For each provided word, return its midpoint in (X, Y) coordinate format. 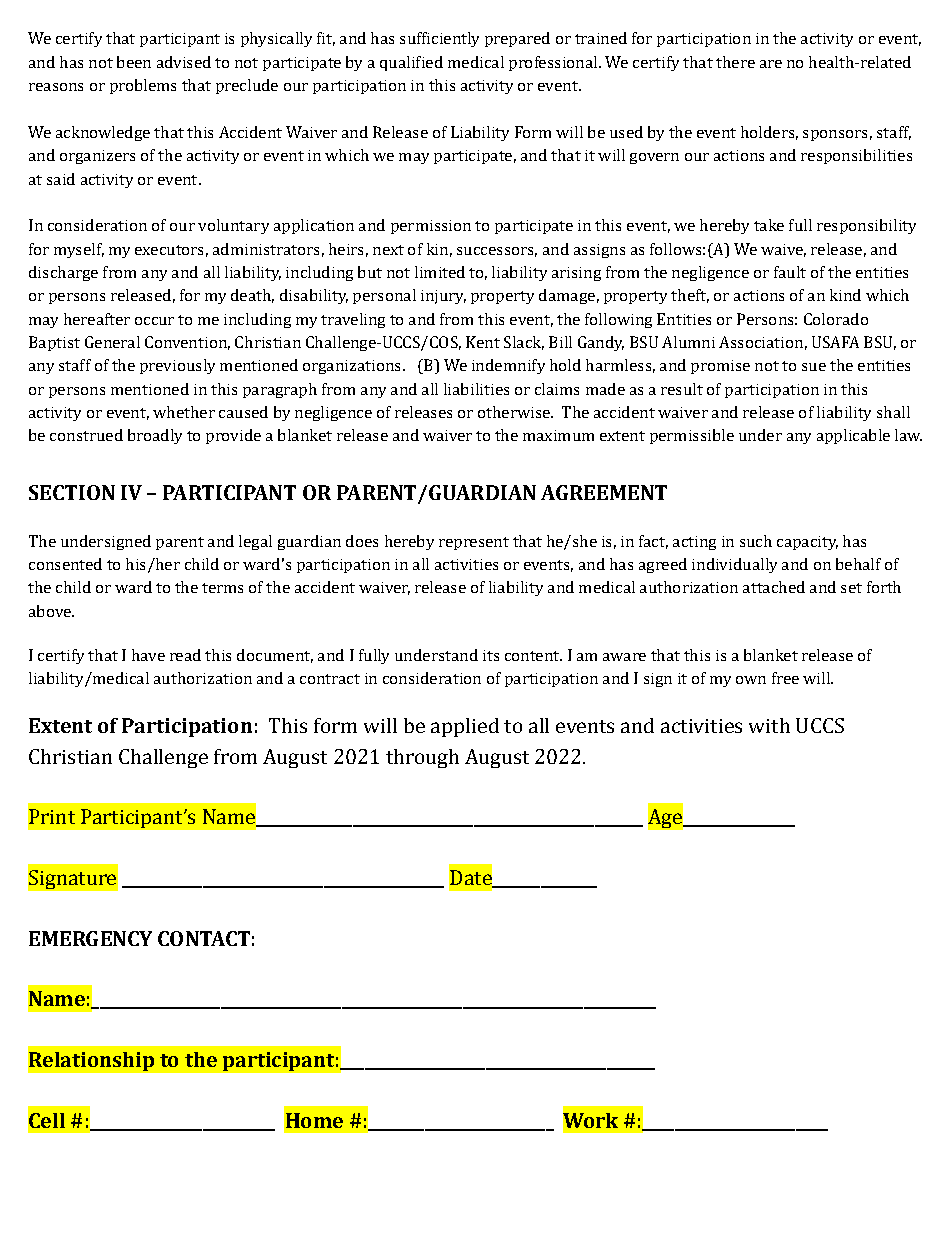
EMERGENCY (90, 938)
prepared (517, 39)
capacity (807, 543)
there (735, 62)
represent (474, 543)
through (422, 758)
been (134, 62)
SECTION (72, 492)
